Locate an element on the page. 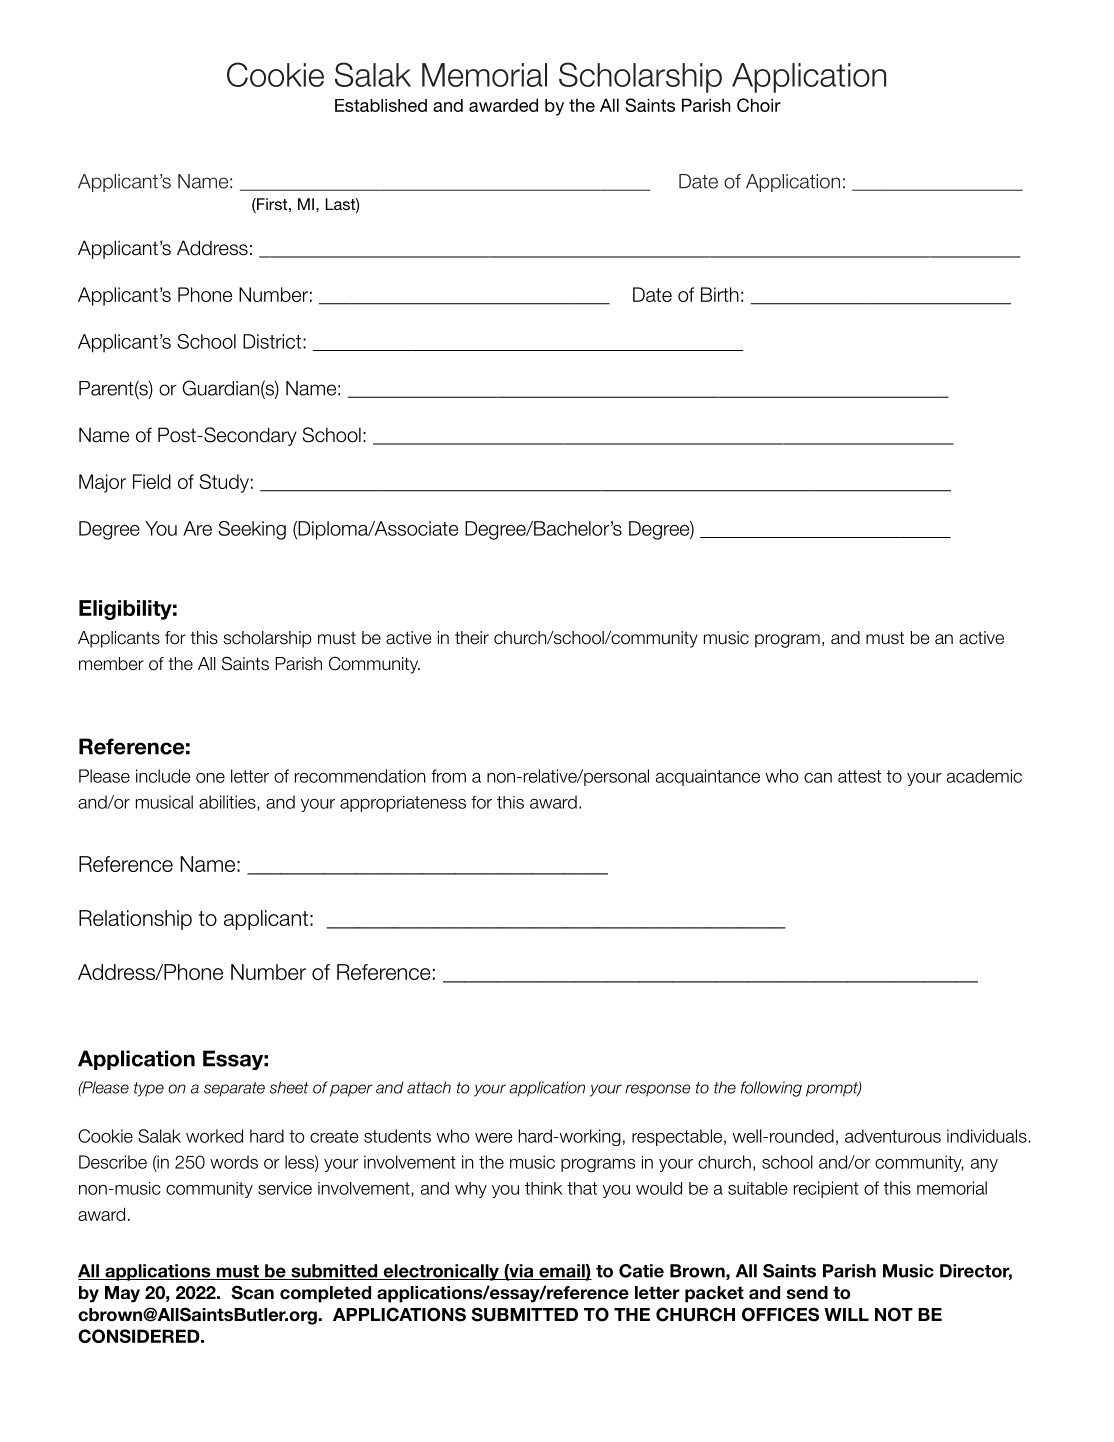 The width and height of the page is (1114, 1442). NOT is located at coordinates (894, 1314).
